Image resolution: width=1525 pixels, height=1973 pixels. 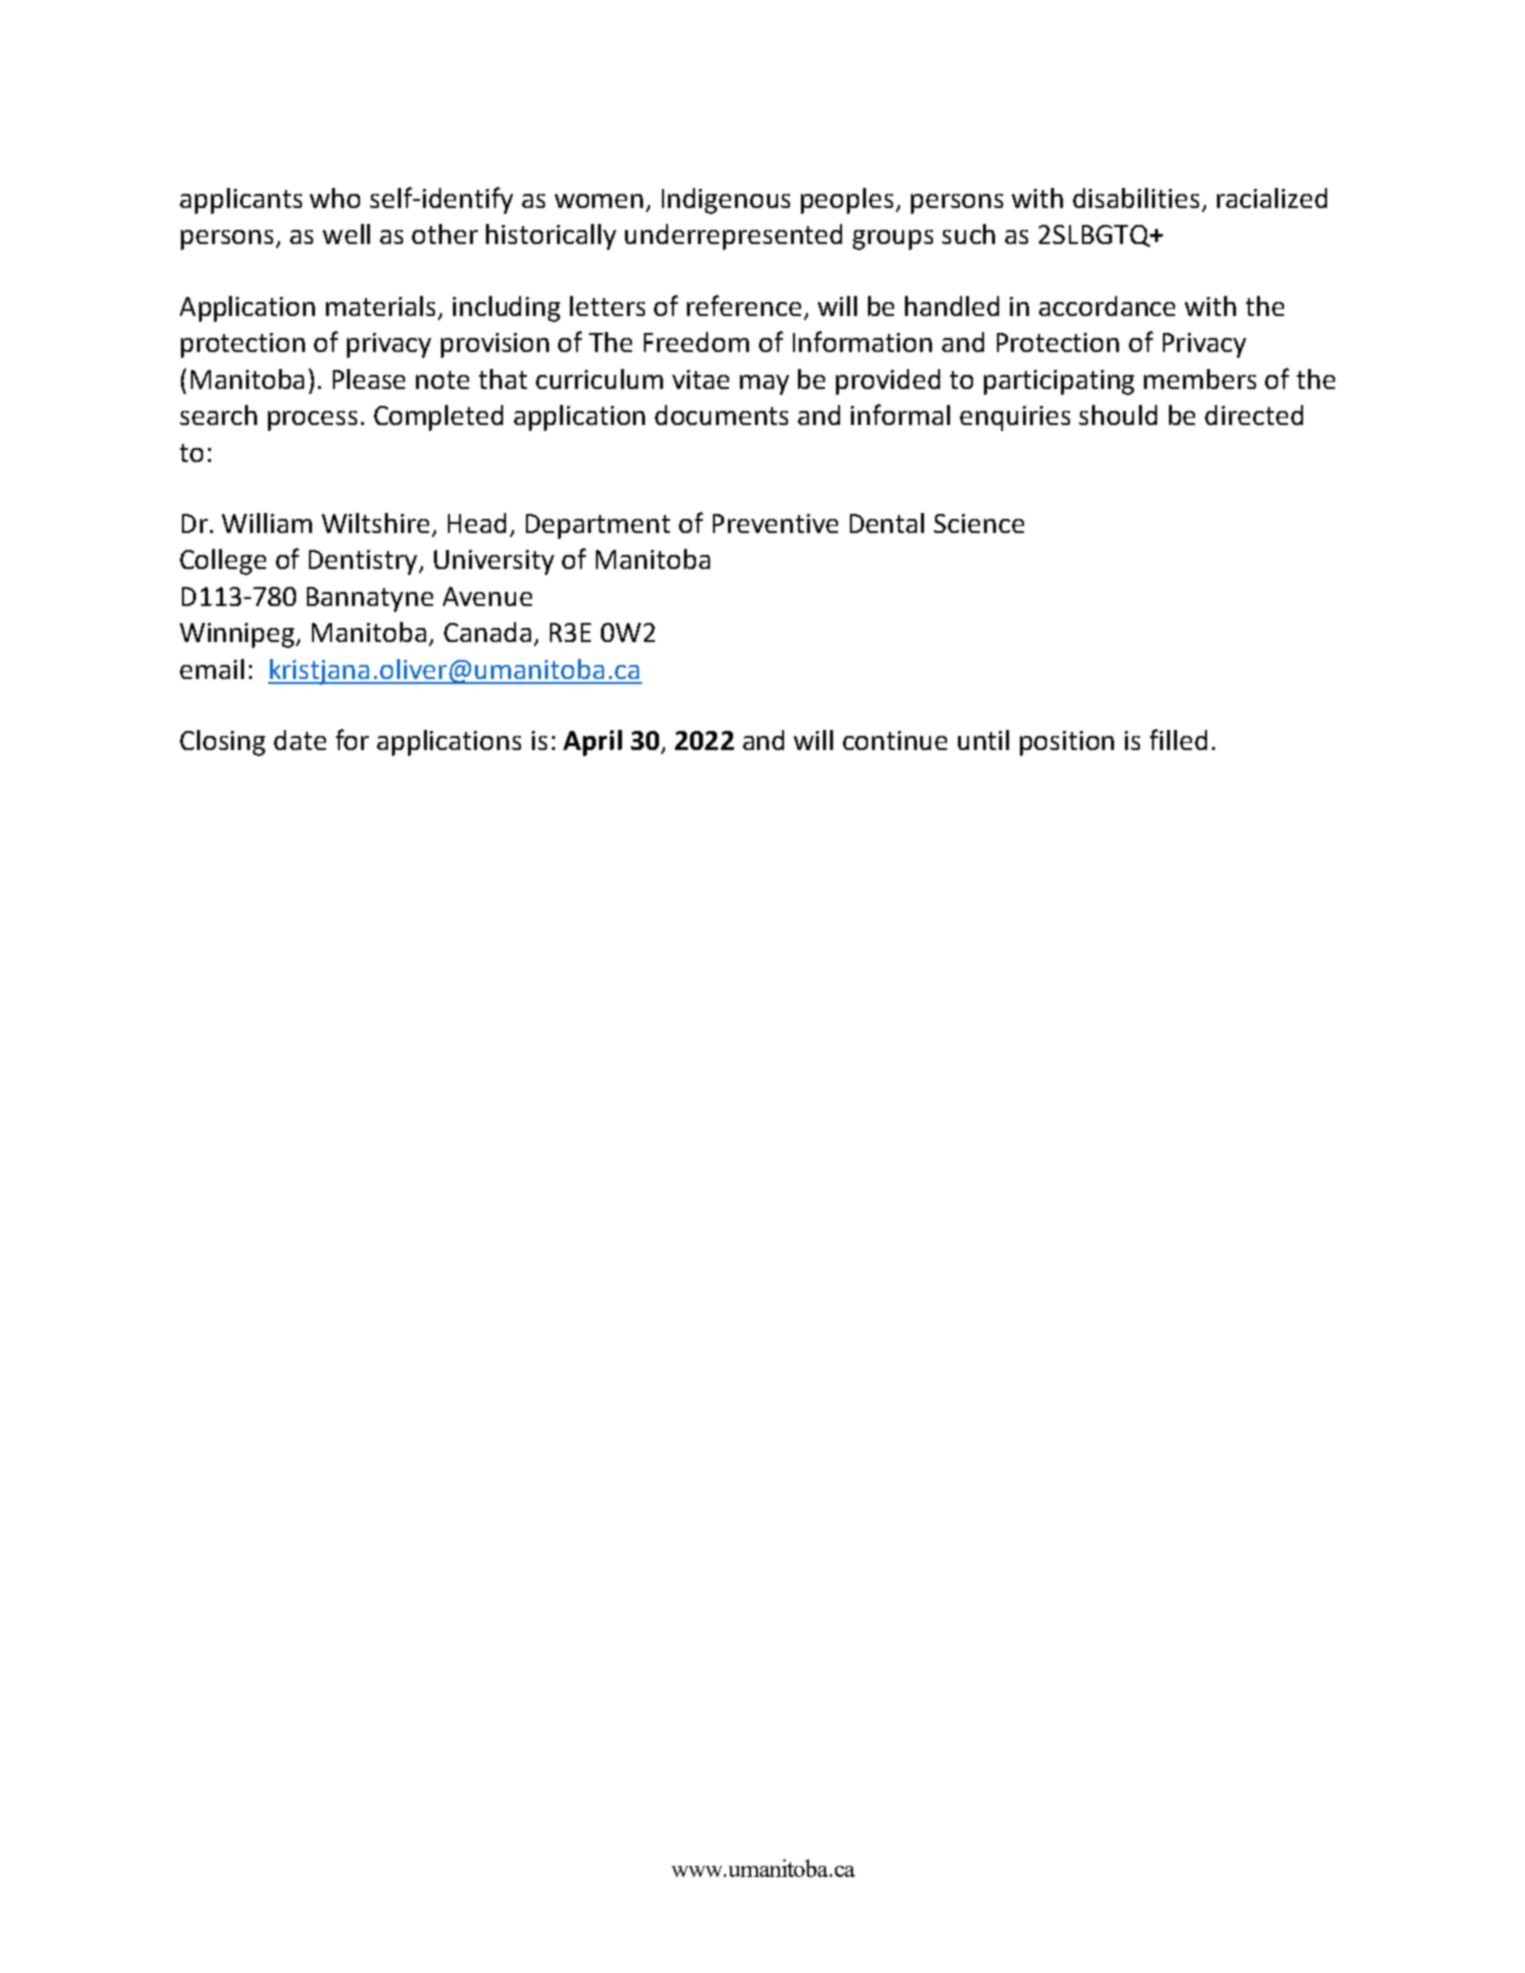 I want to click on filled, so click(x=1178, y=739).
